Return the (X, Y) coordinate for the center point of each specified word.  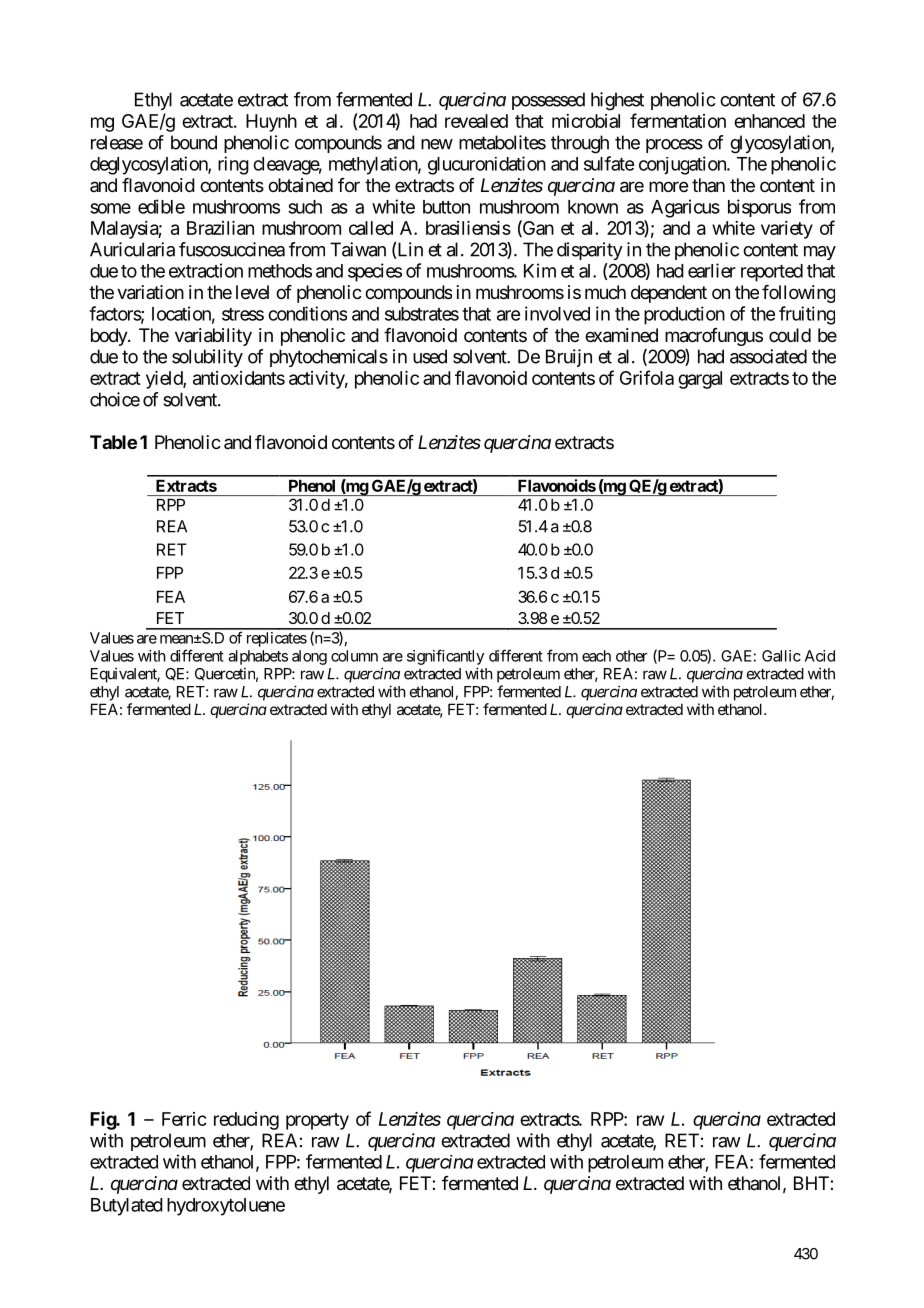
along (309, 657)
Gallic (781, 656)
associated (768, 356)
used (430, 356)
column (354, 656)
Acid (820, 656)
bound (194, 142)
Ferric (184, 1119)
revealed (476, 121)
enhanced (769, 121)
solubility (207, 358)
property (317, 1121)
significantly (445, 657)
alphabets (258, 657)
